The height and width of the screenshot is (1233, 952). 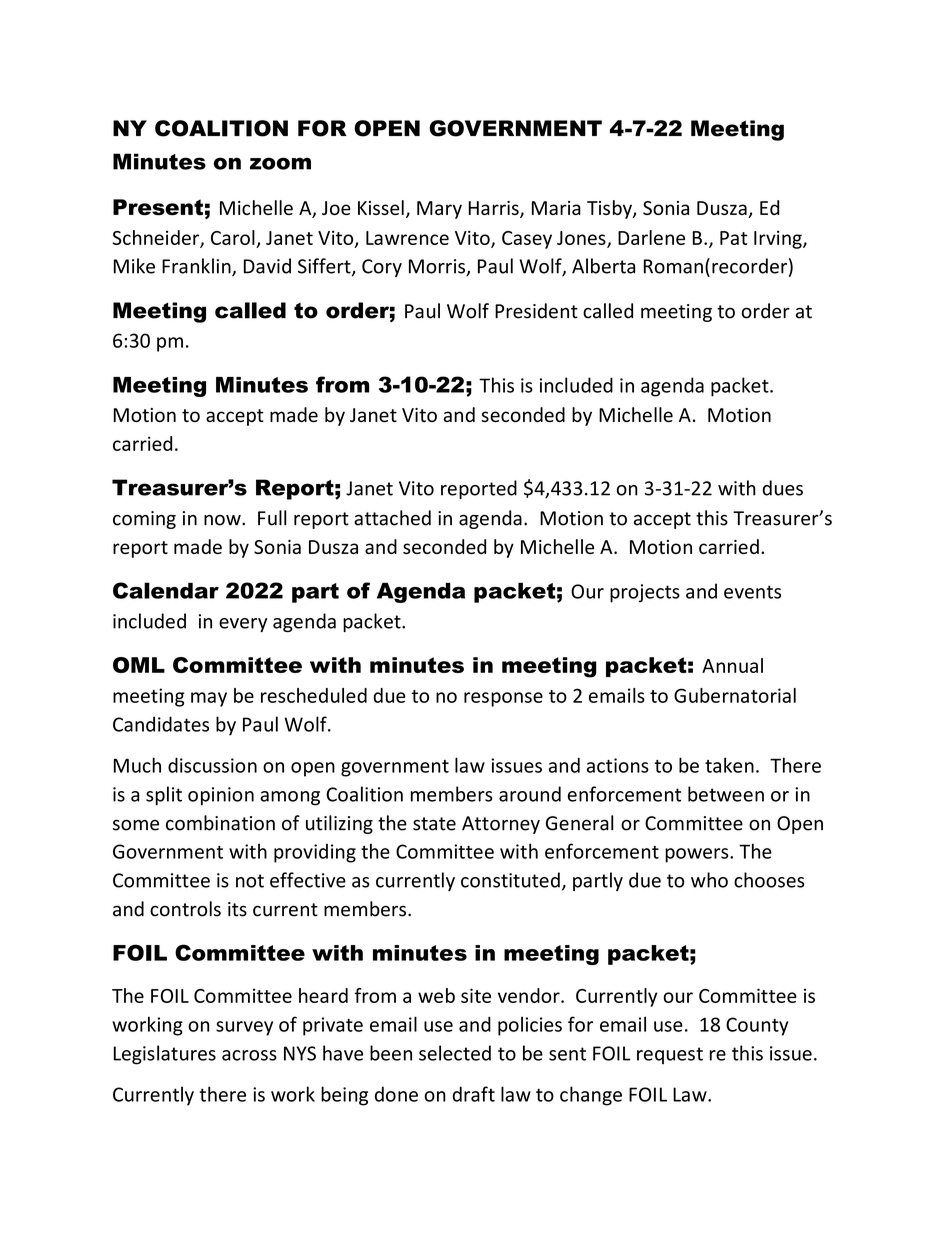 I want to click on dues, so click(x=782, y=488).
